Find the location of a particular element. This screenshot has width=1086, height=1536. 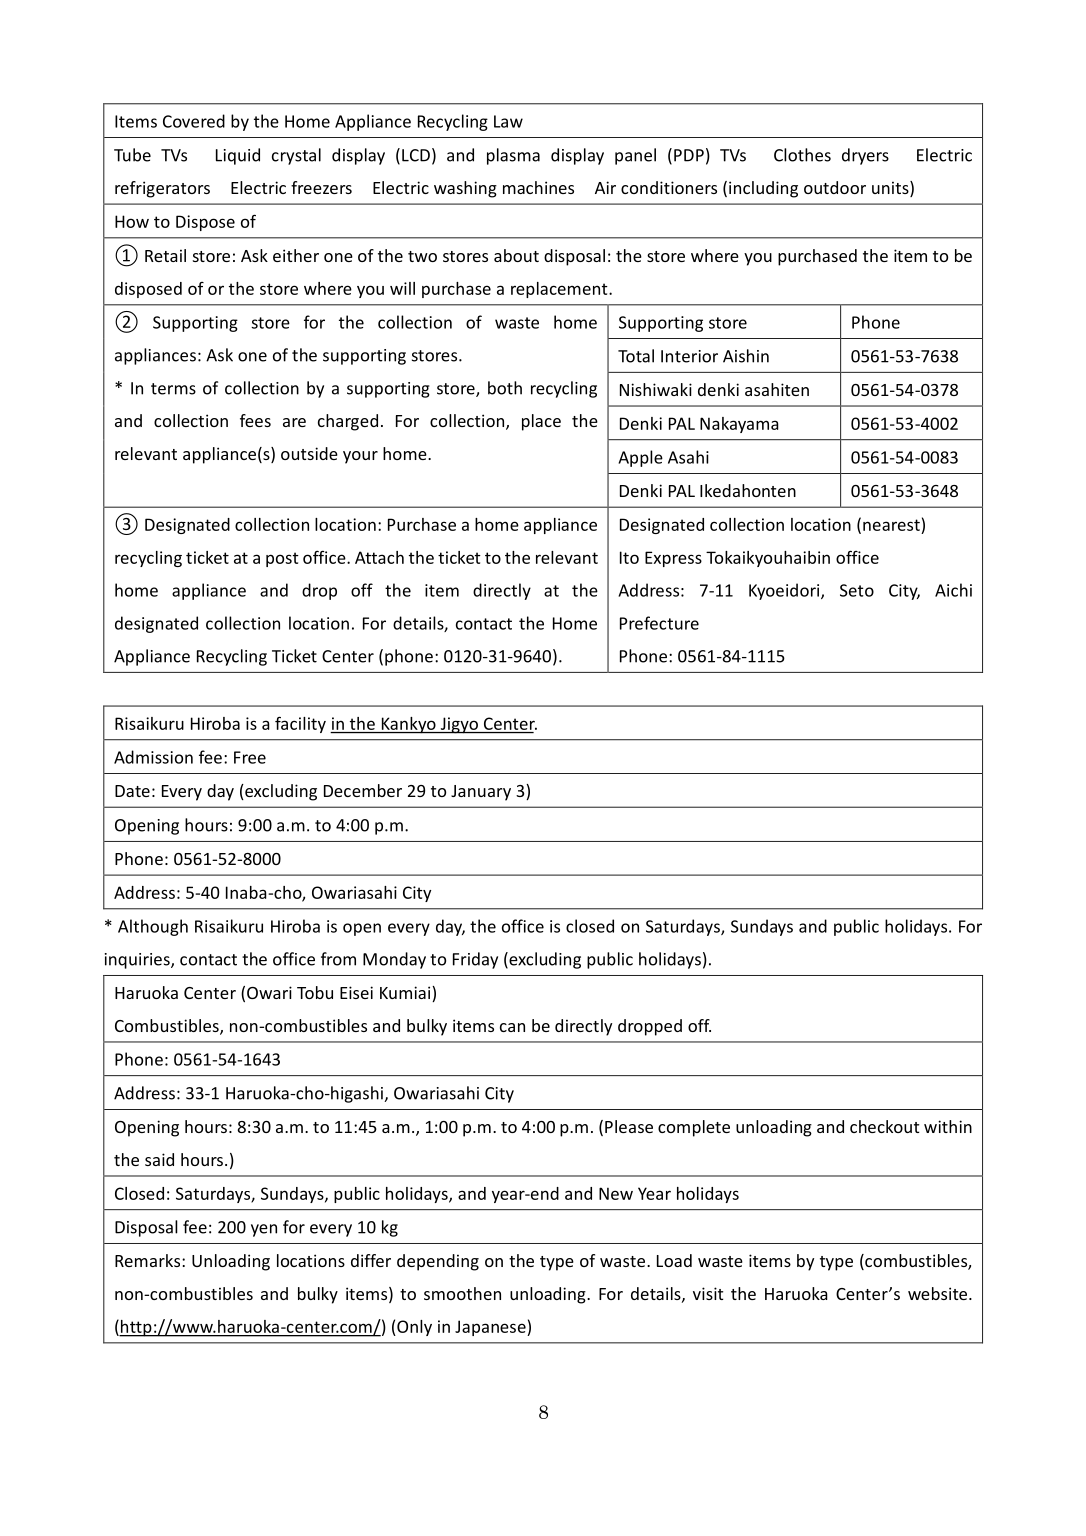

January is located at coordinates (481, 793).
